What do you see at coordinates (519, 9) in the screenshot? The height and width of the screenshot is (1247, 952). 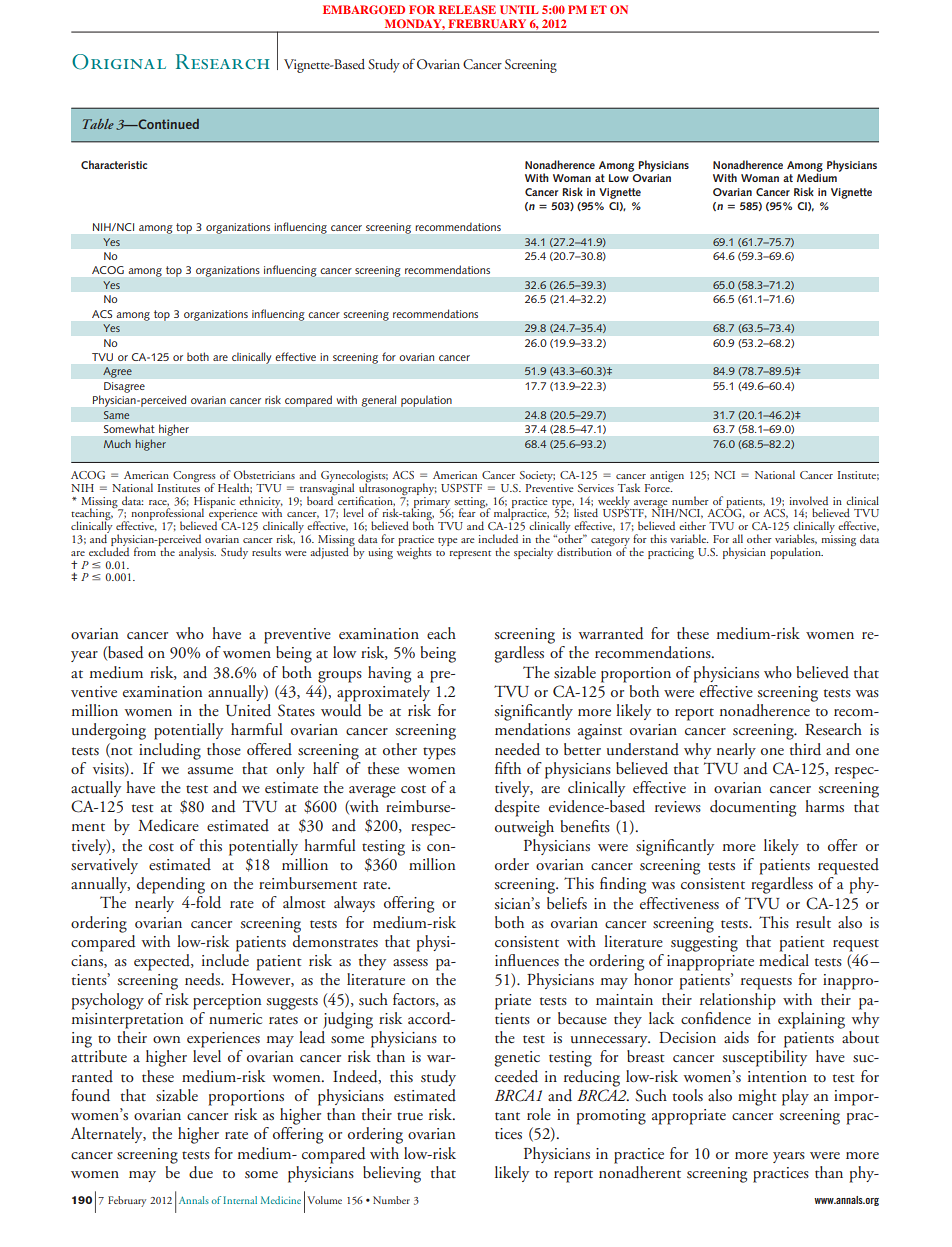 I see `UNTIL` at bounding box center [519, 9].
